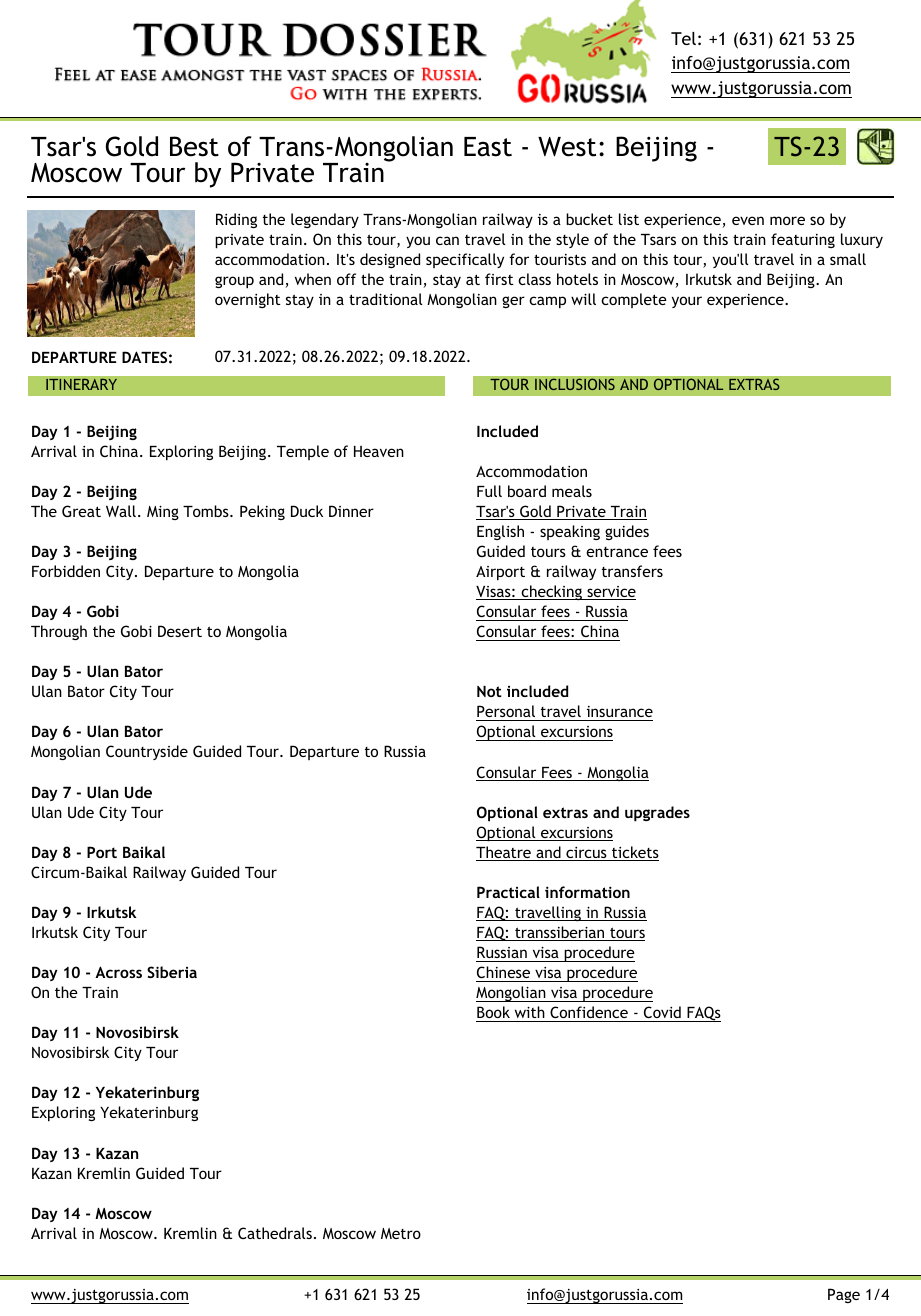 This document has width=921, height=1316. Describe the element at coordinates (488, 147) in the document. I see `East` at that location.
